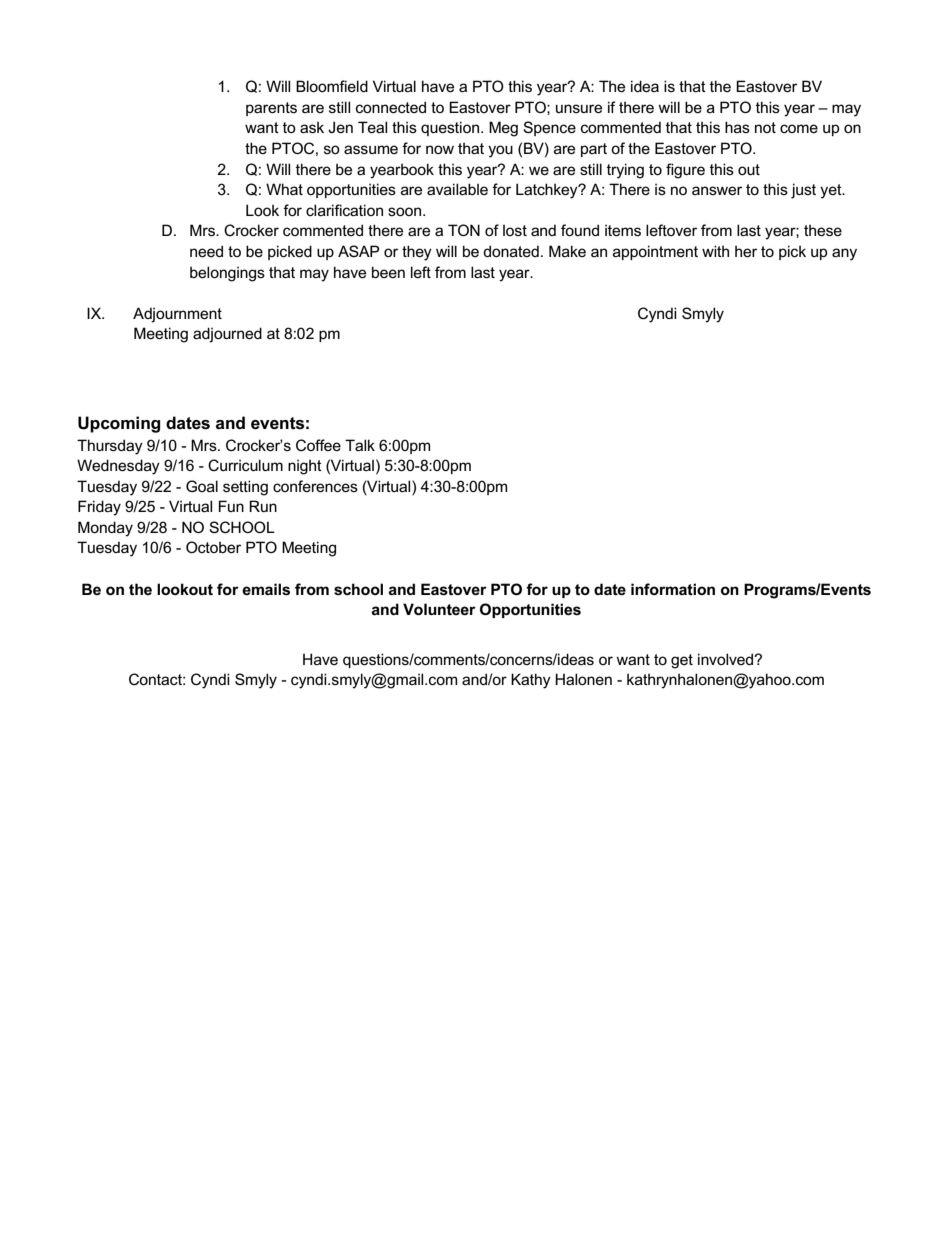 Image resolution: width=952 pixels, height=1233 pixels. What do you see at coordinates (360, 445) in the screenshot?
I see `Talk` at bounding box center [360, 445].
